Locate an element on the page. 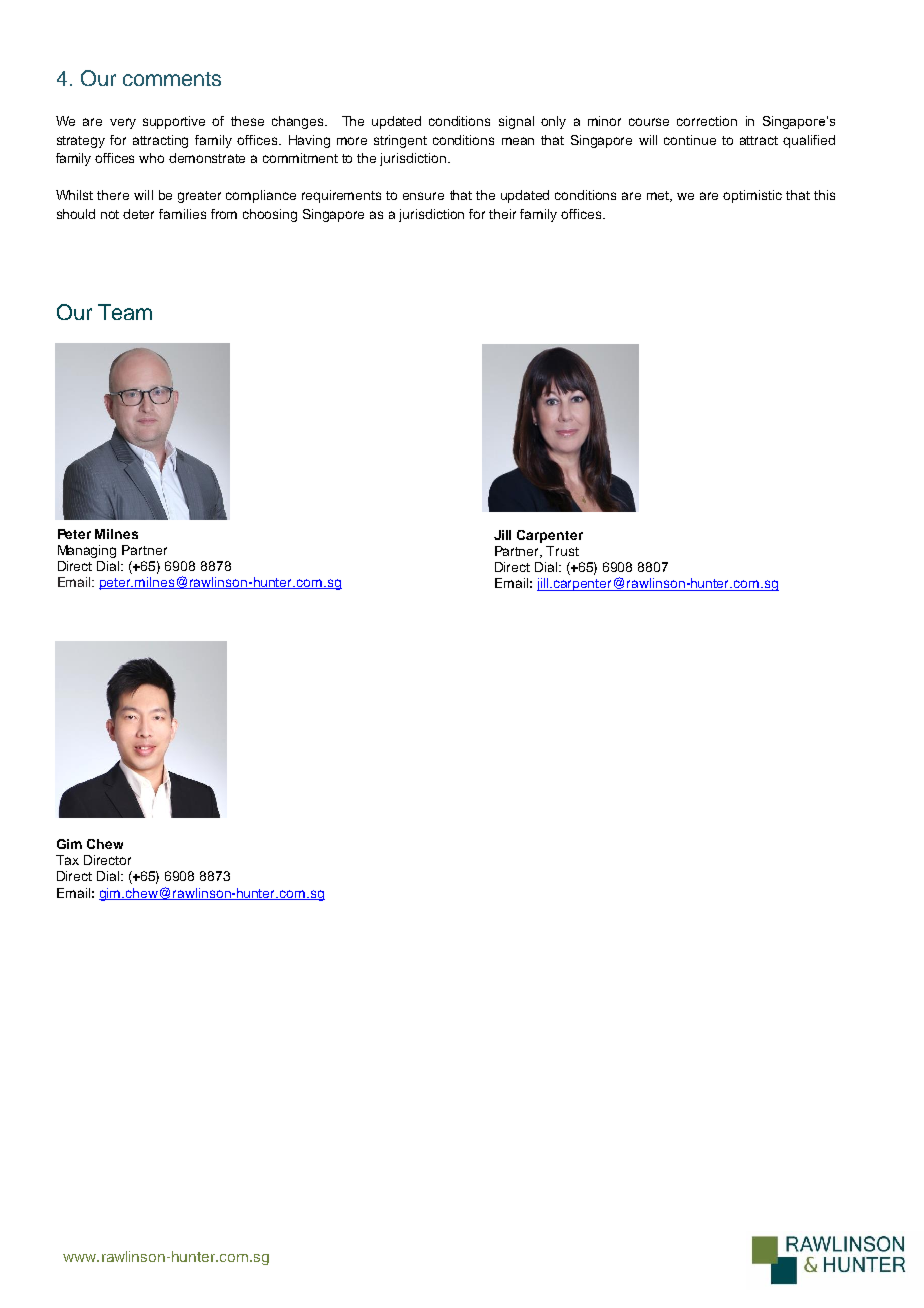  signal is located at coordinates (516, 122).
